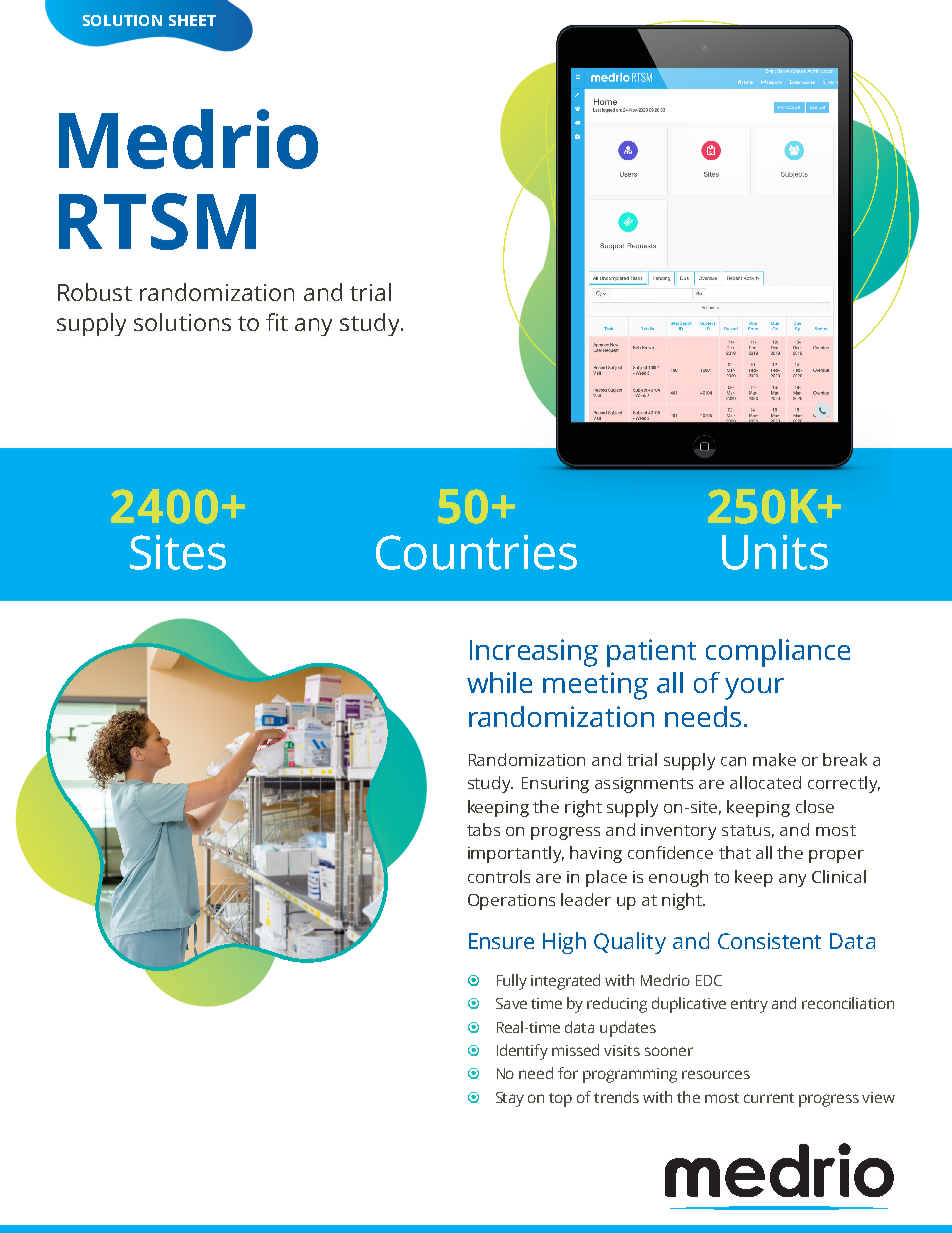 The width and height of the screenshot is (952, 1233). What do you see at coordinates (476, 552) in the screenshot?
I see `Countries` at bounding box center [476, 552].
